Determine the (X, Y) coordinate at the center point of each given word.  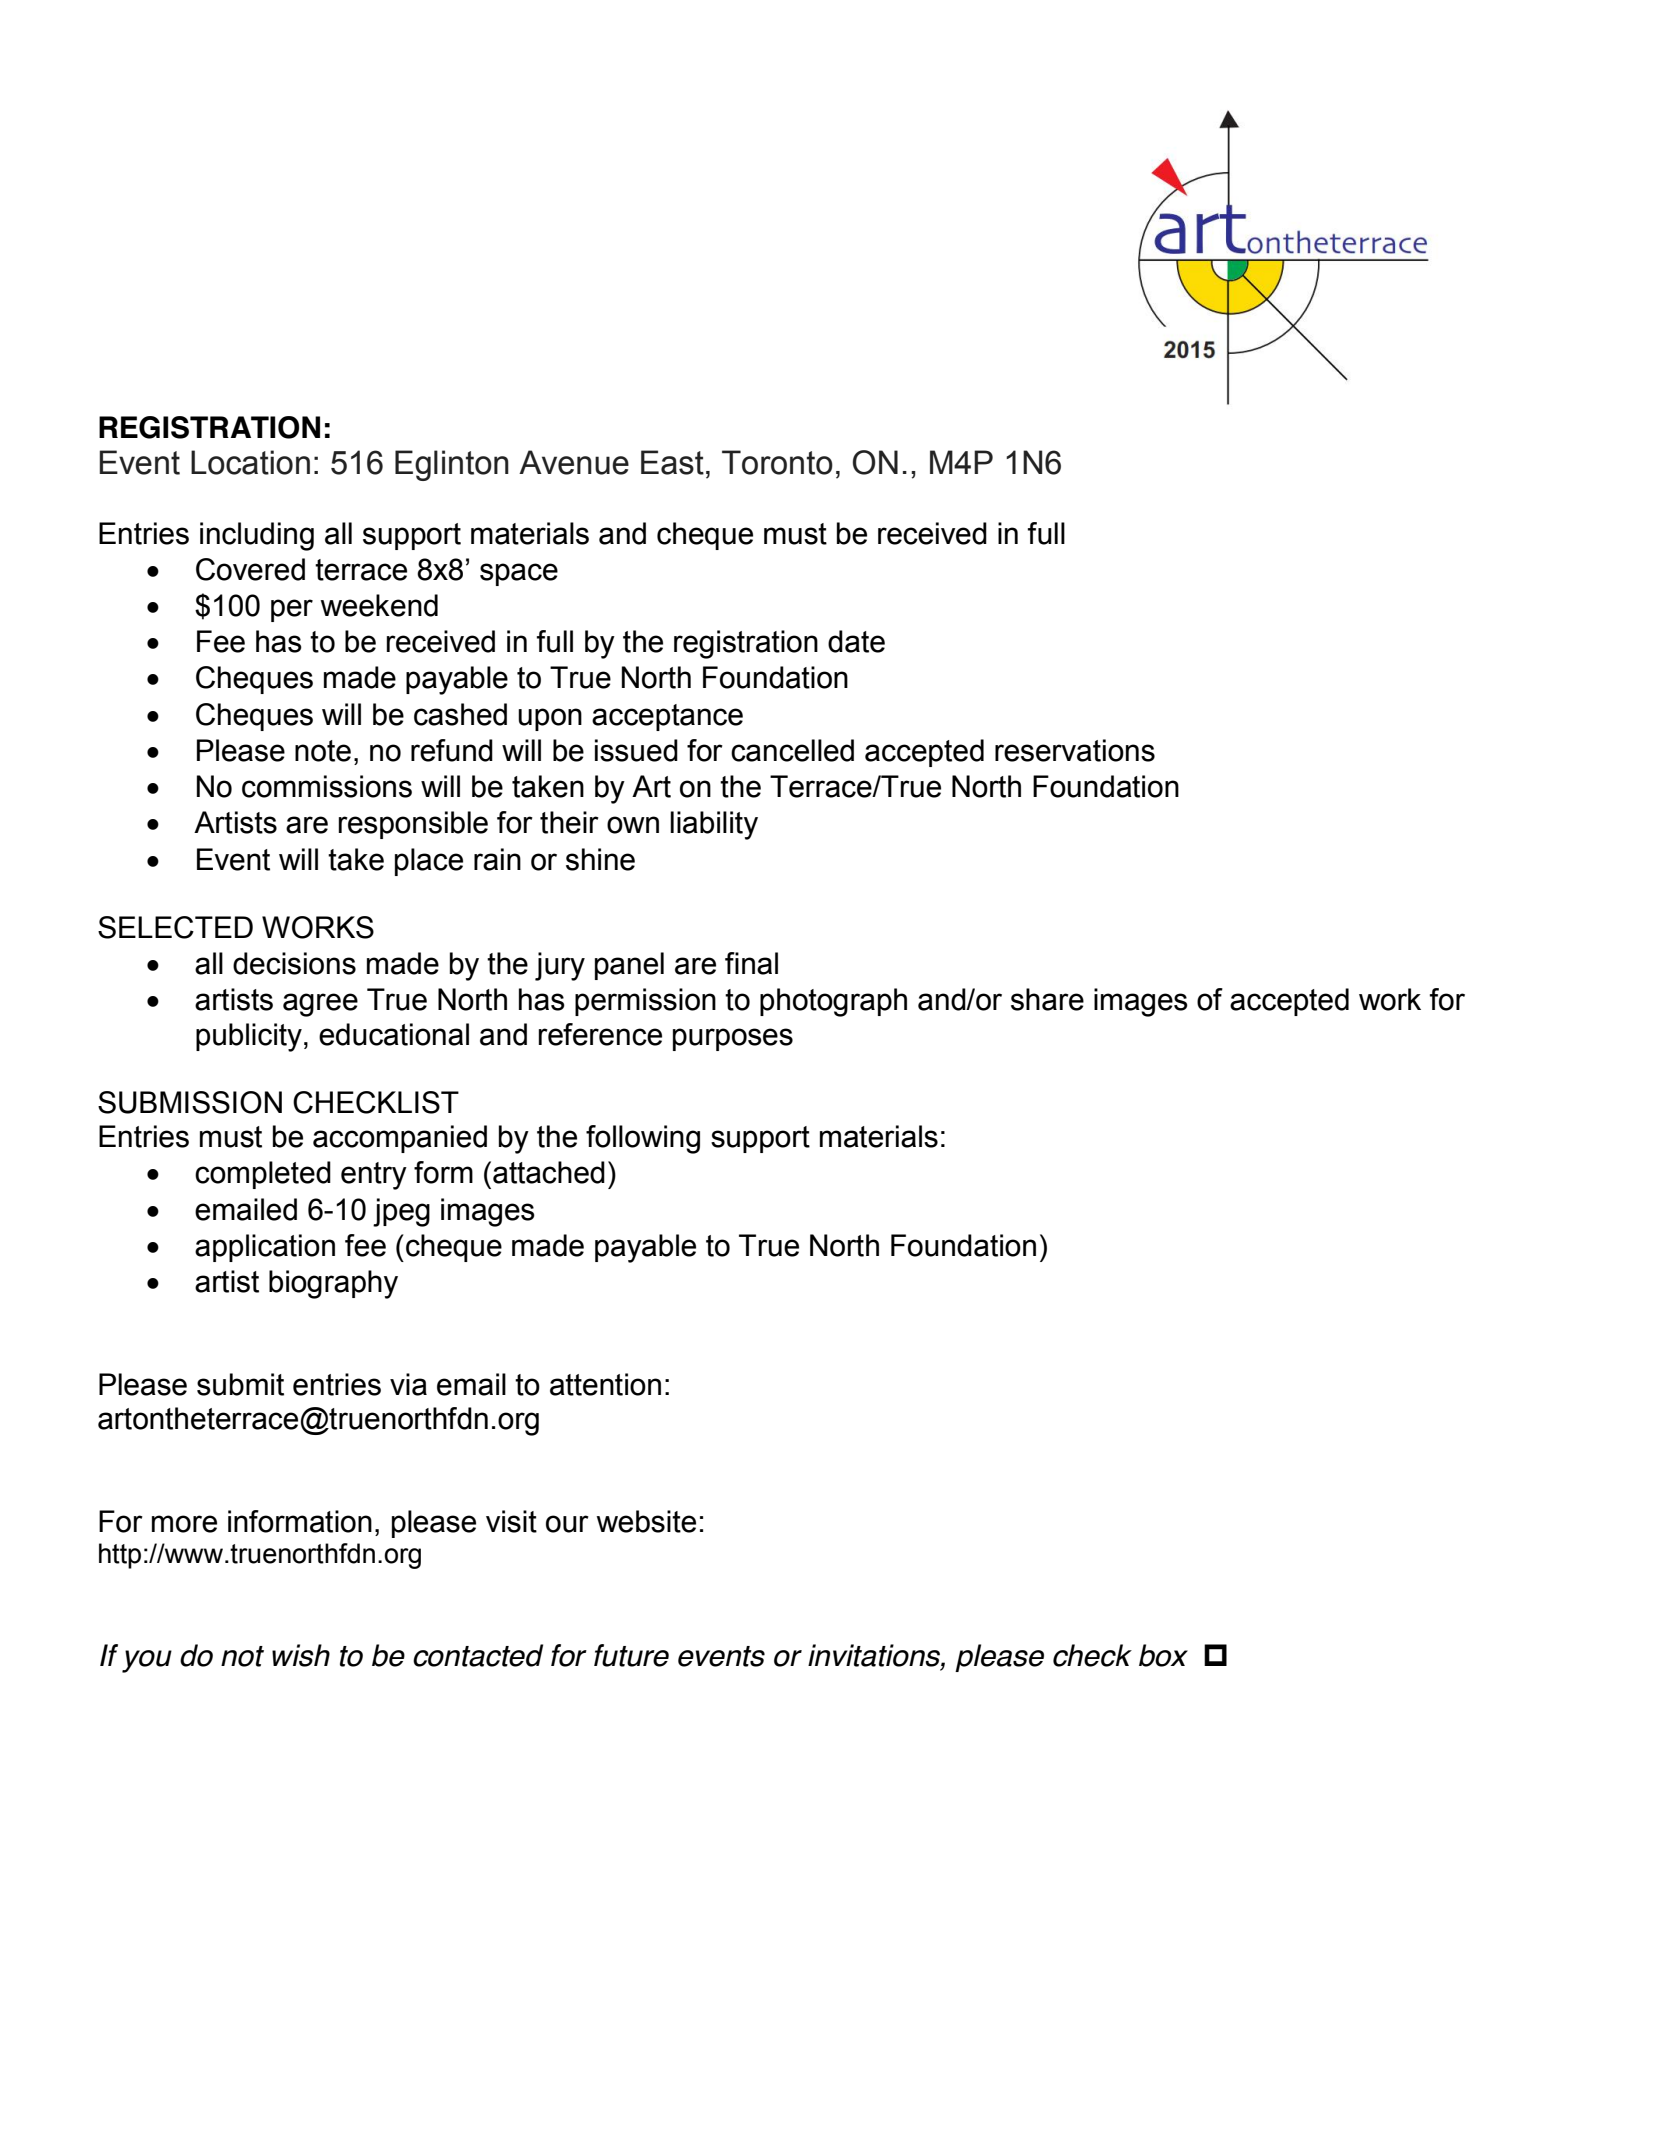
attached (549, 1172)
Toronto (777, 462)
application (265, 1248)
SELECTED (175, 927)
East (672, 462)
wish (301, 1655)
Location (250, 462)
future (631, 1655)
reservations (1075, 750)
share (1047, 999)
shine (600, 859)
